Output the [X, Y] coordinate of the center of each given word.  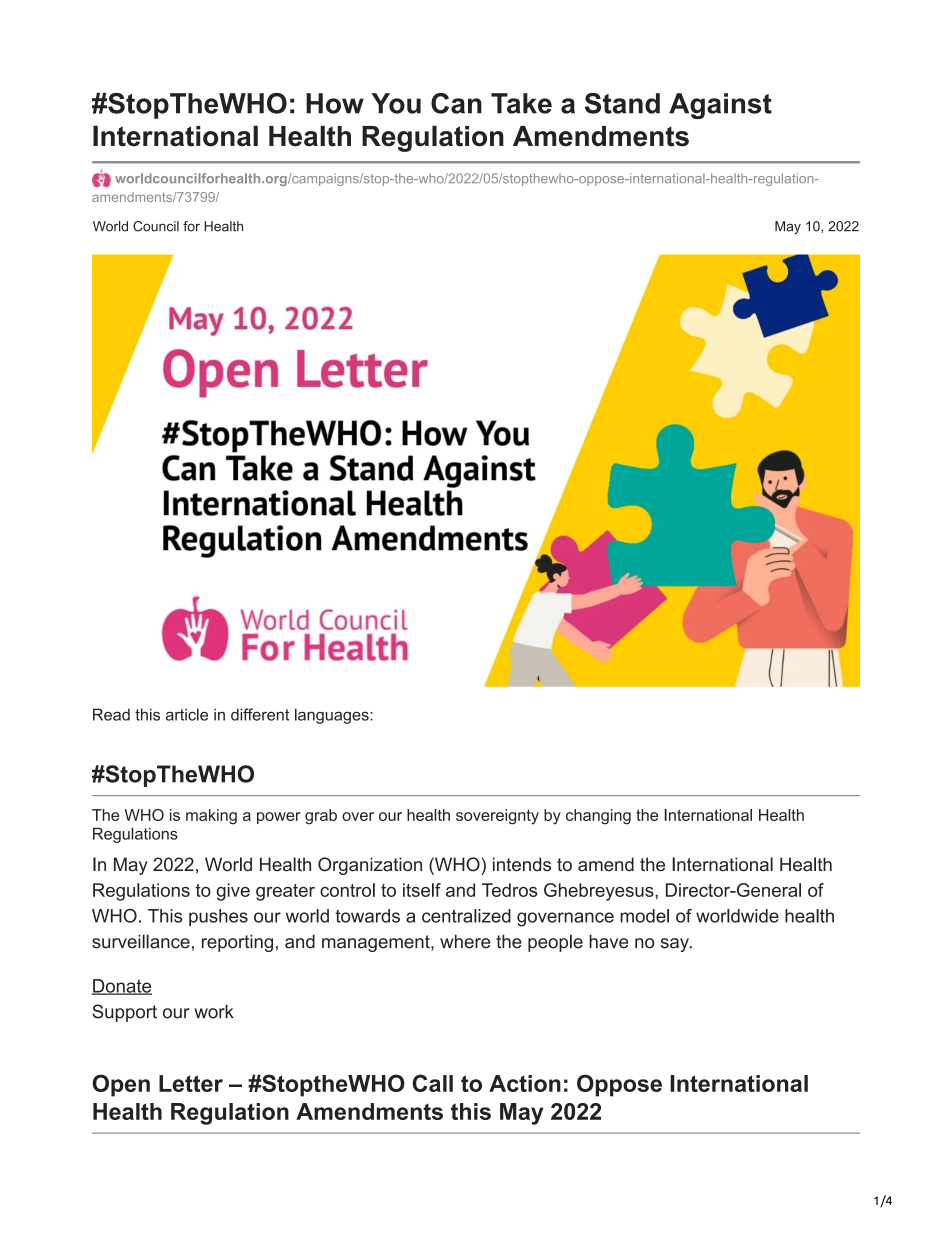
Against [720, 106]
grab [321, 817]
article [187, 714]
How [335, 103]
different [260, 714]
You [396, 103]
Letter [191, 1083]
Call [432, 1083]
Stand [622, 103]
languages [333, 716]
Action [525, 1083]
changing [598, 817]
